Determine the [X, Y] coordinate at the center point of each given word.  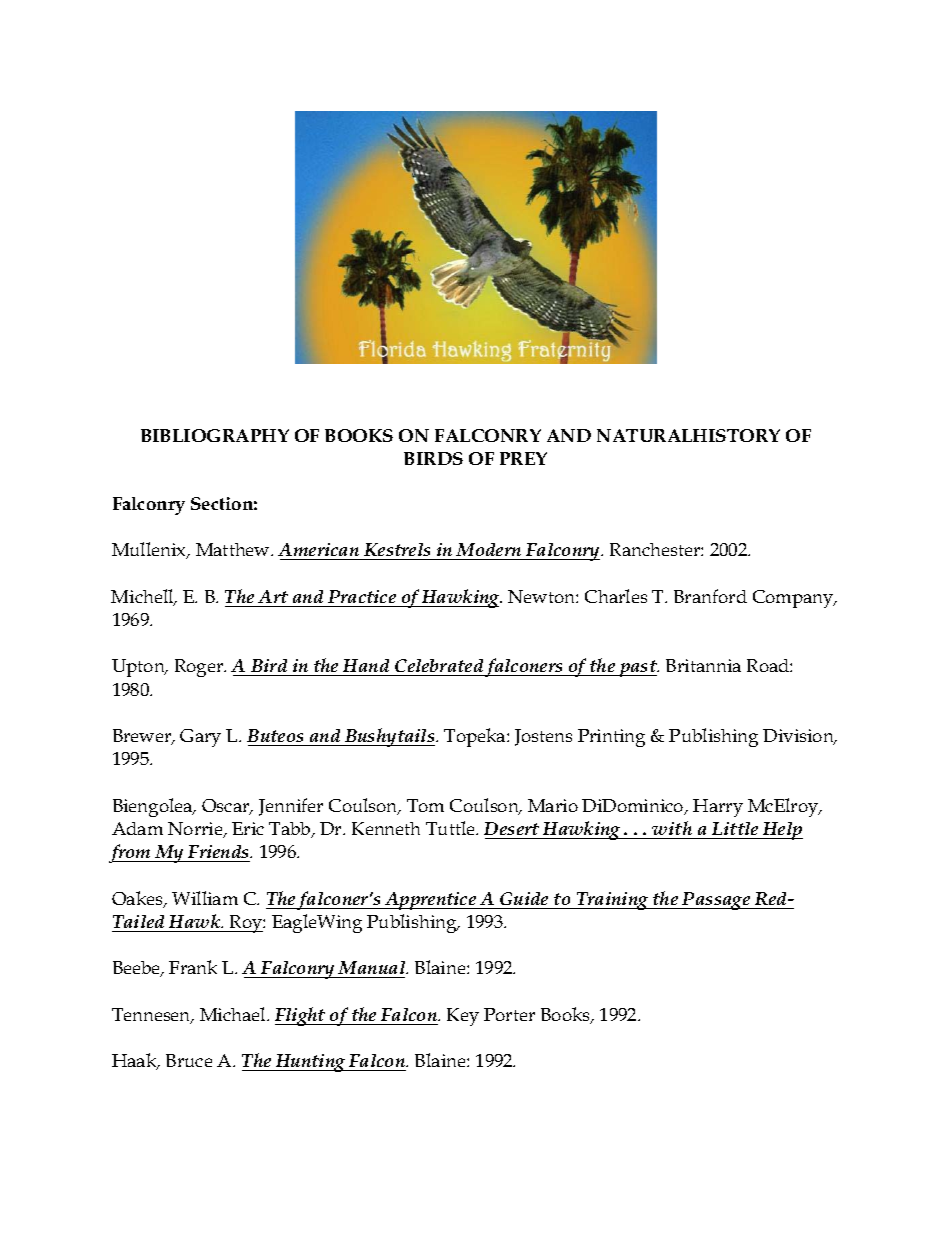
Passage [716, 901]
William [205, 898]
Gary [200, 738]
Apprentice [431, 901]
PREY [523, 458]
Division [799, 737]
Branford [710, 596]
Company [794, 599]
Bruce [189, 1060]
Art [273, 596]
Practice [362, 596]
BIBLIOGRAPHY [215, 435]
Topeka [476, 737]
